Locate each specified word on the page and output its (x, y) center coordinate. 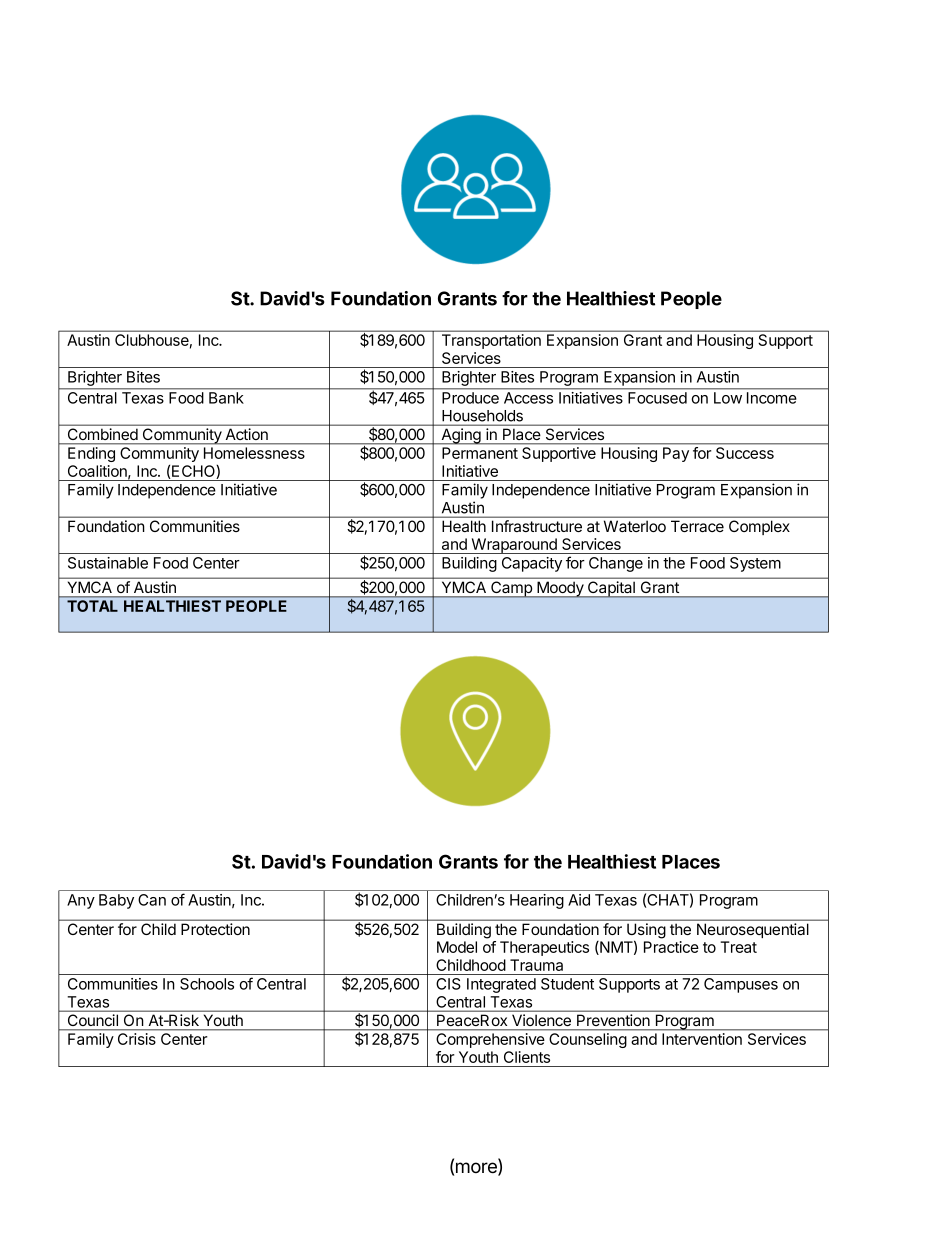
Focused (657, 398)
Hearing (537, 901)
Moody (560, 590)
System (755, 564)
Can (152, 900)
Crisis (137, 1039)
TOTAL (92, 606)
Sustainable (108, 563)
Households (482, 416)
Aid (579, 900)
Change (616, 564)
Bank (226, 398)
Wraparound (514, 546)
